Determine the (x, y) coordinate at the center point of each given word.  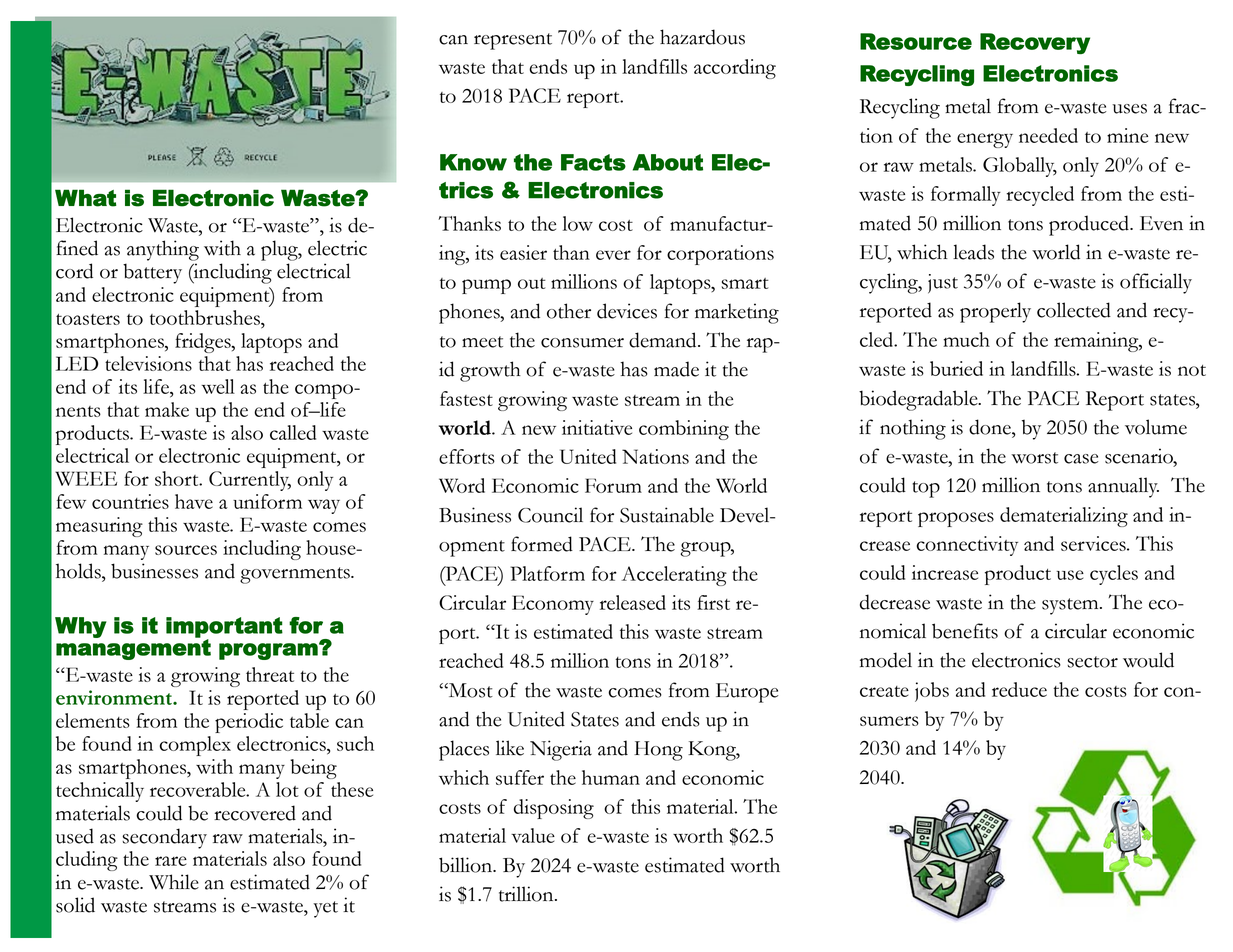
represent (513, 41)
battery (152, 273)
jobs (932, 692)
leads (973, 252)
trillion (527, 894)
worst (1034, 458)
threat (270, 674)
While (174, 882)
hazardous (702, 37)
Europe (747, 693)
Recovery (1035, 43)
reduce (1019, 689)
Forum (613, 485)
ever (613, 255)
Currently (250, 481)
